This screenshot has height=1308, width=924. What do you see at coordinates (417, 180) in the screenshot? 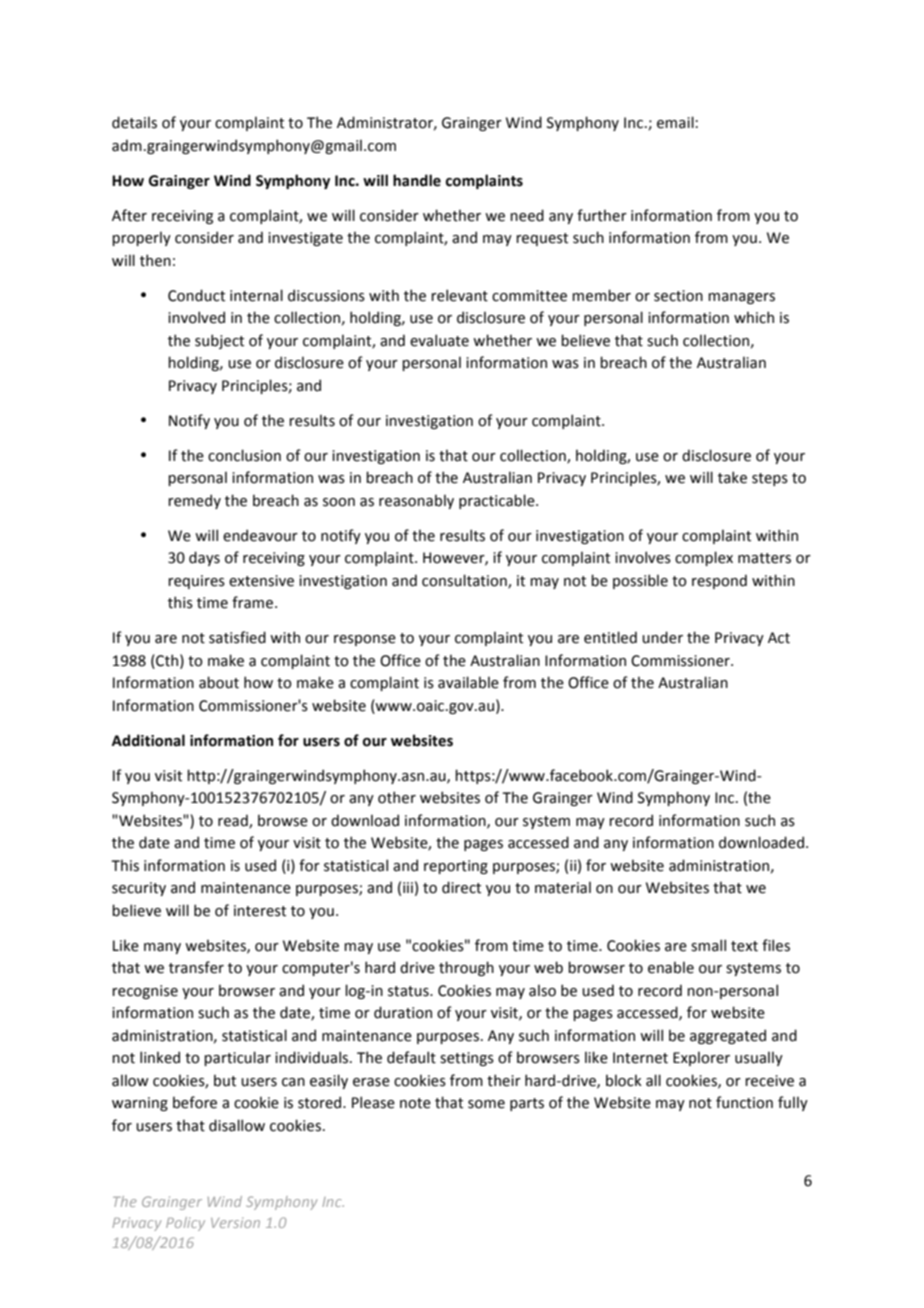
I see `handle` at bounding box center [417, 180].
